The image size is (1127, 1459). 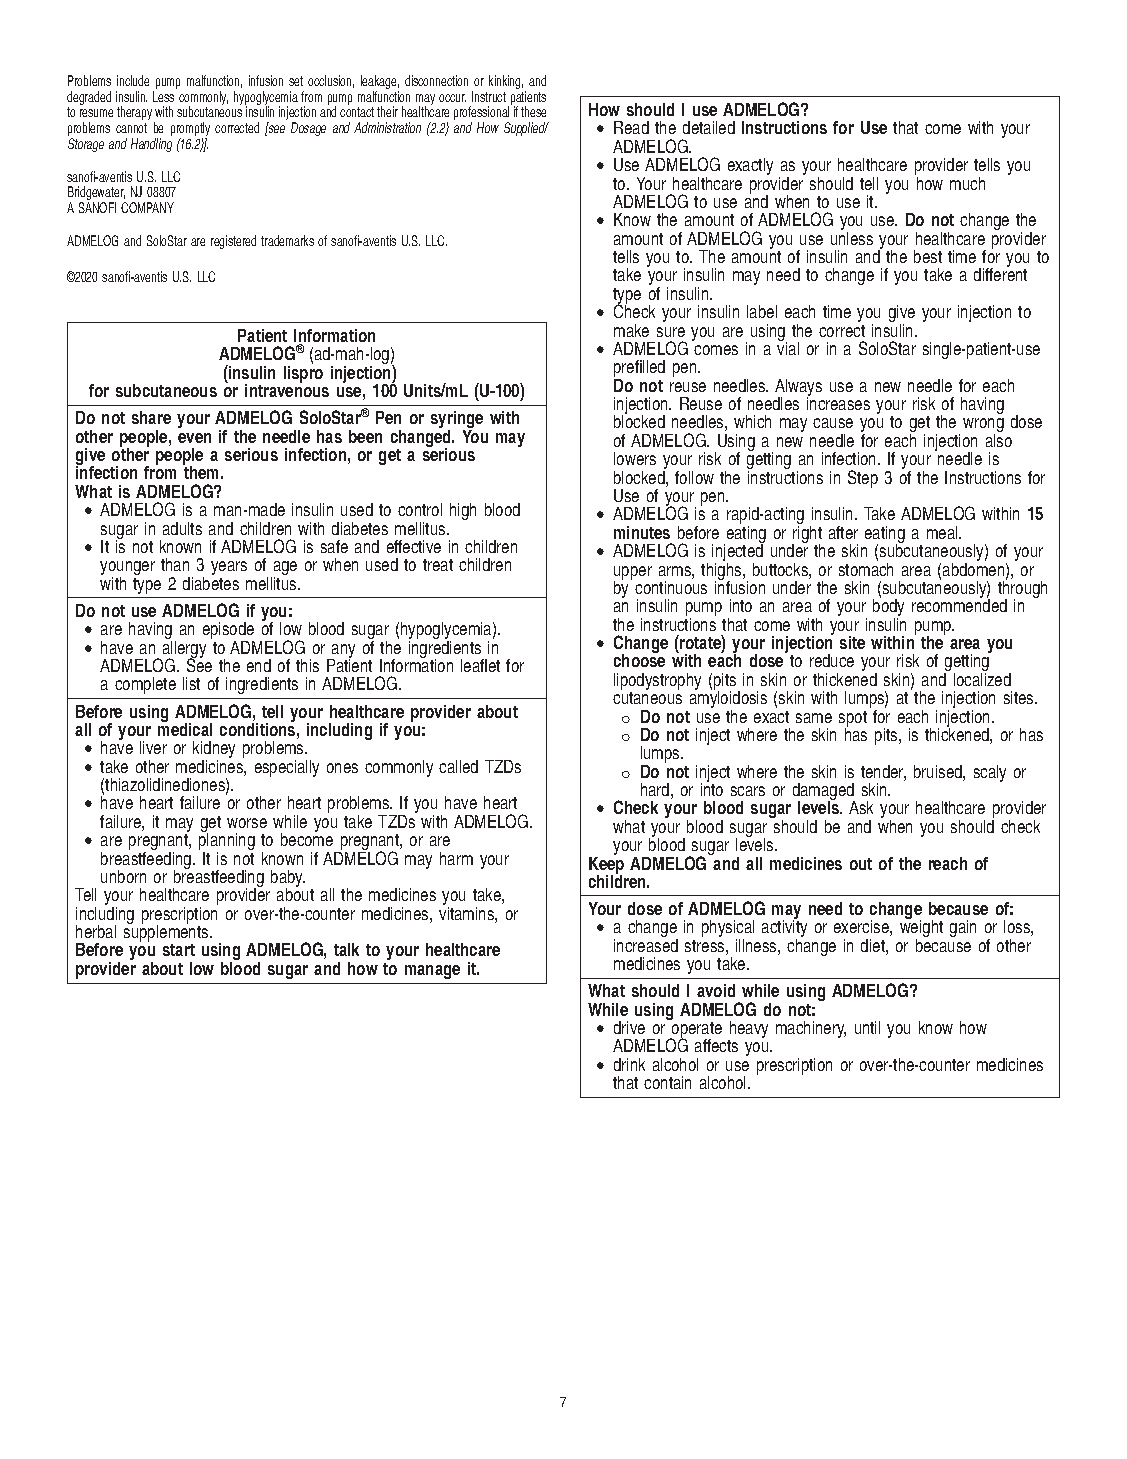 What do you see at coordinates (633, 574) in the screenshot?
I see `upper` at bounding box center [633, 574].
